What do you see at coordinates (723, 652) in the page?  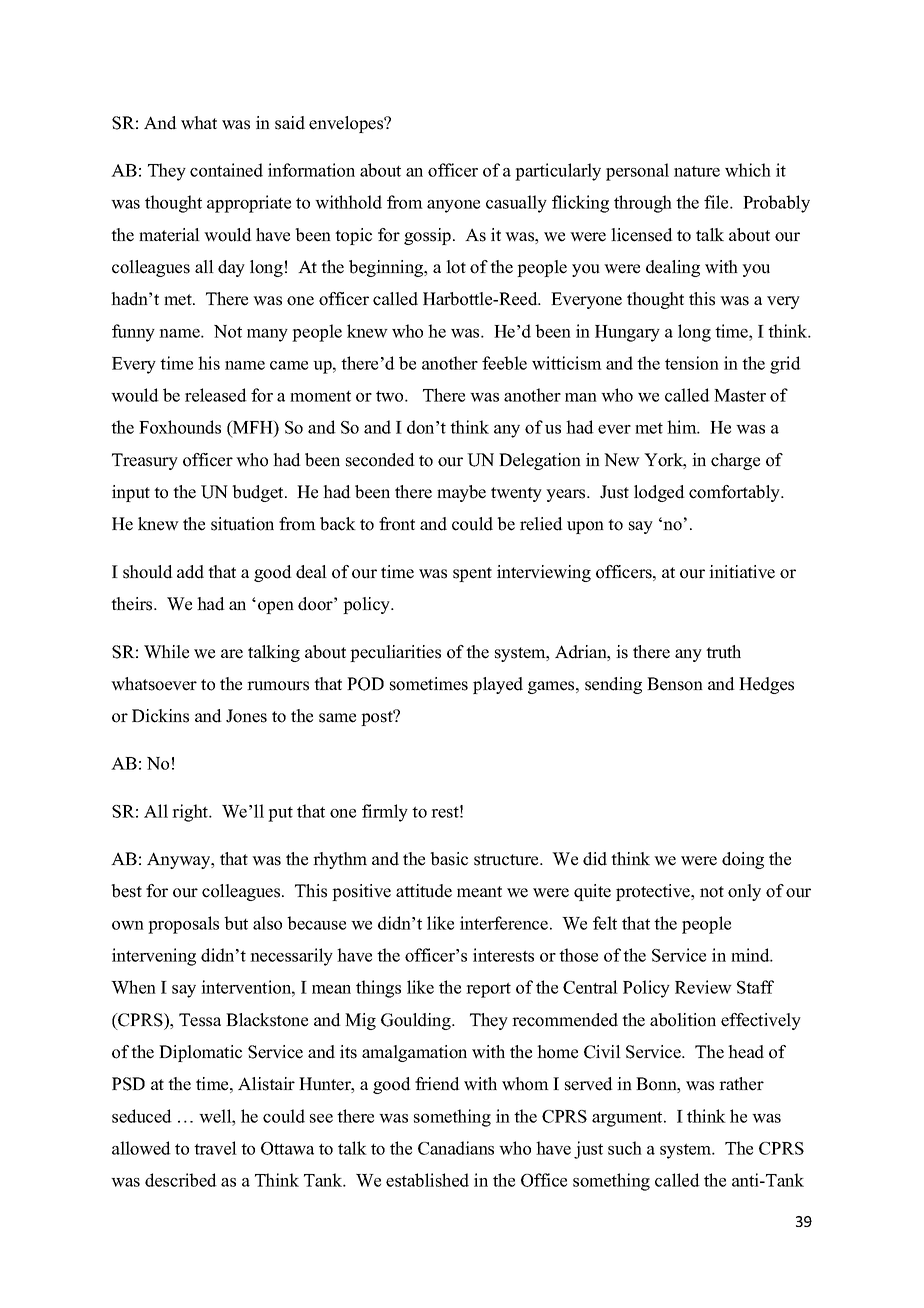 I see `truth` at bounding box center [723, 652].
